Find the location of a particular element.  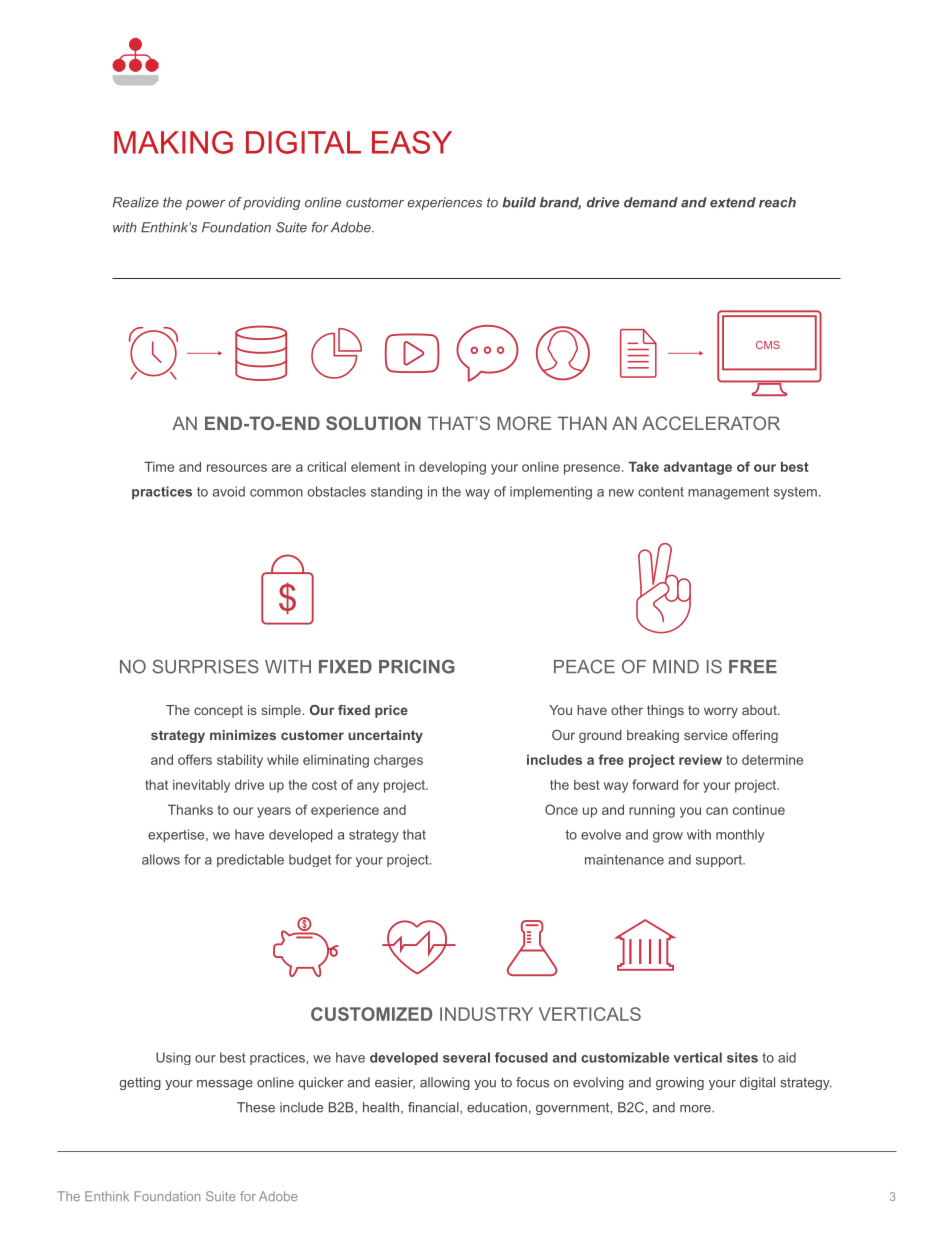

standing is located at coordinates (396, 493).
